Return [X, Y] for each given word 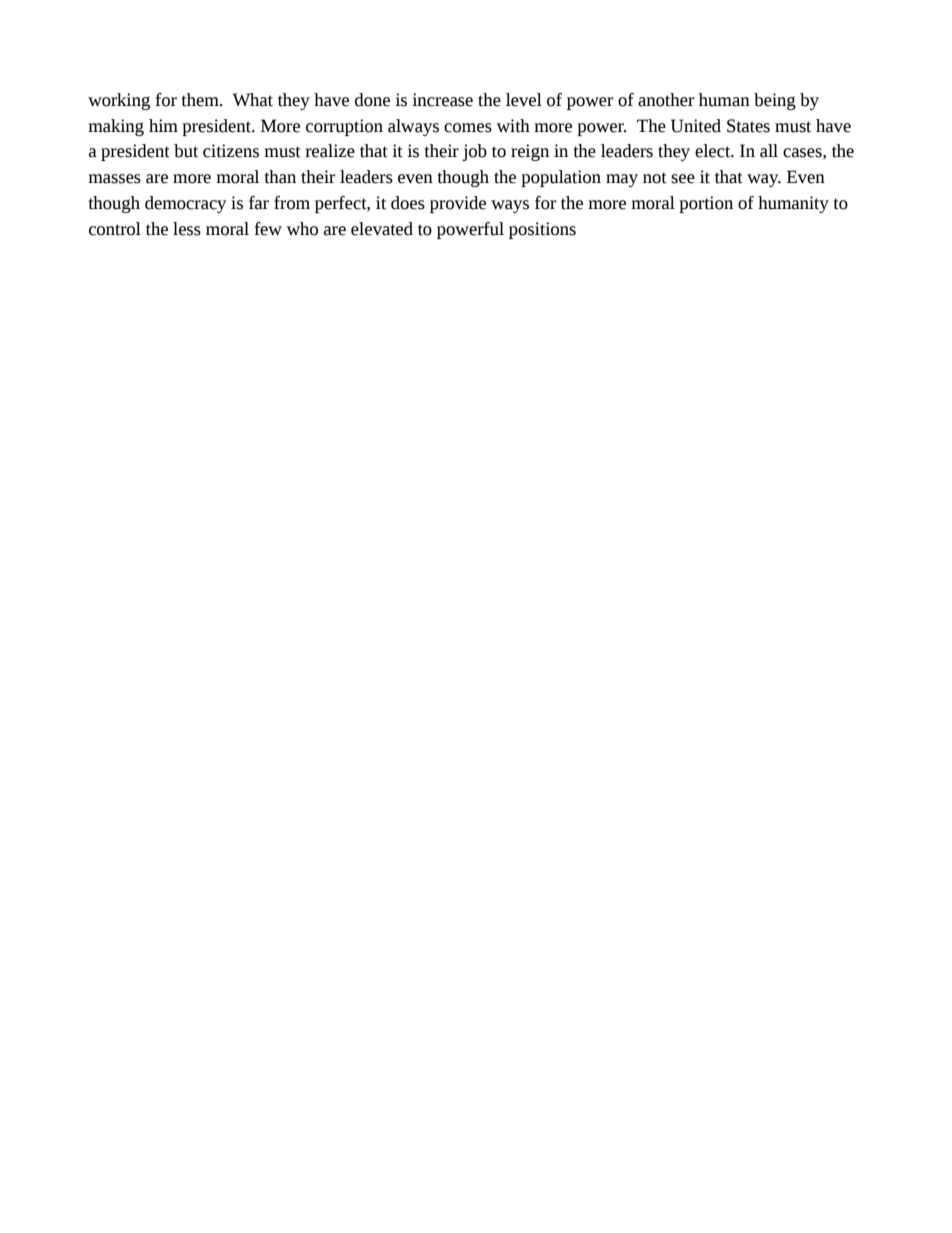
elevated [382, 229]
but [186, 151]
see [683, 179]
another [666, 100]
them [201, 100]
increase [442, 100]
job [474, 152]
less [187, 229]
